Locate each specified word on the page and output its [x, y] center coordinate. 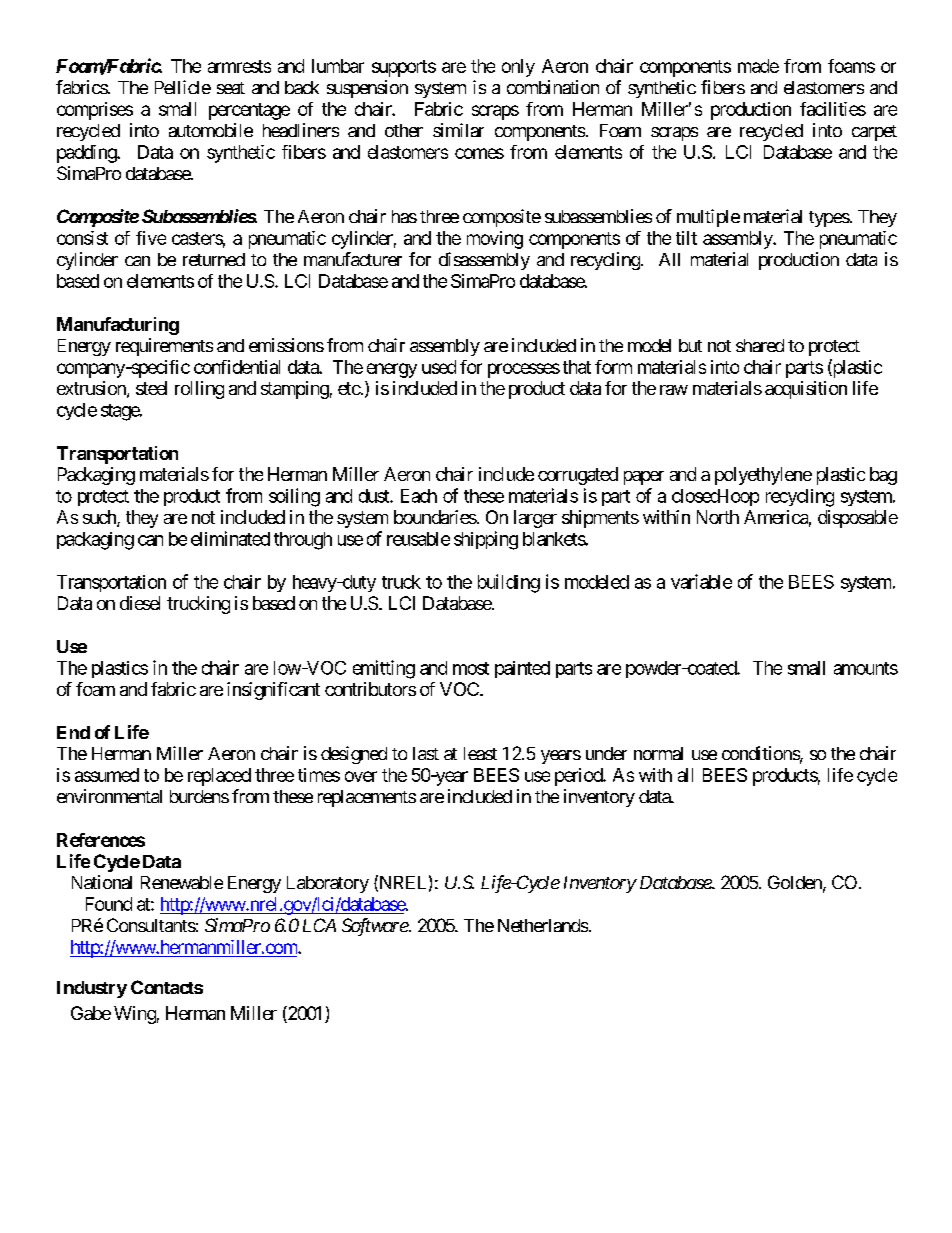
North [718, 517]
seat [231, 88]
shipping [486, 540]
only [518, 68]
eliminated [230, 538]
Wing [135, 1015]
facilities [833, 109]
